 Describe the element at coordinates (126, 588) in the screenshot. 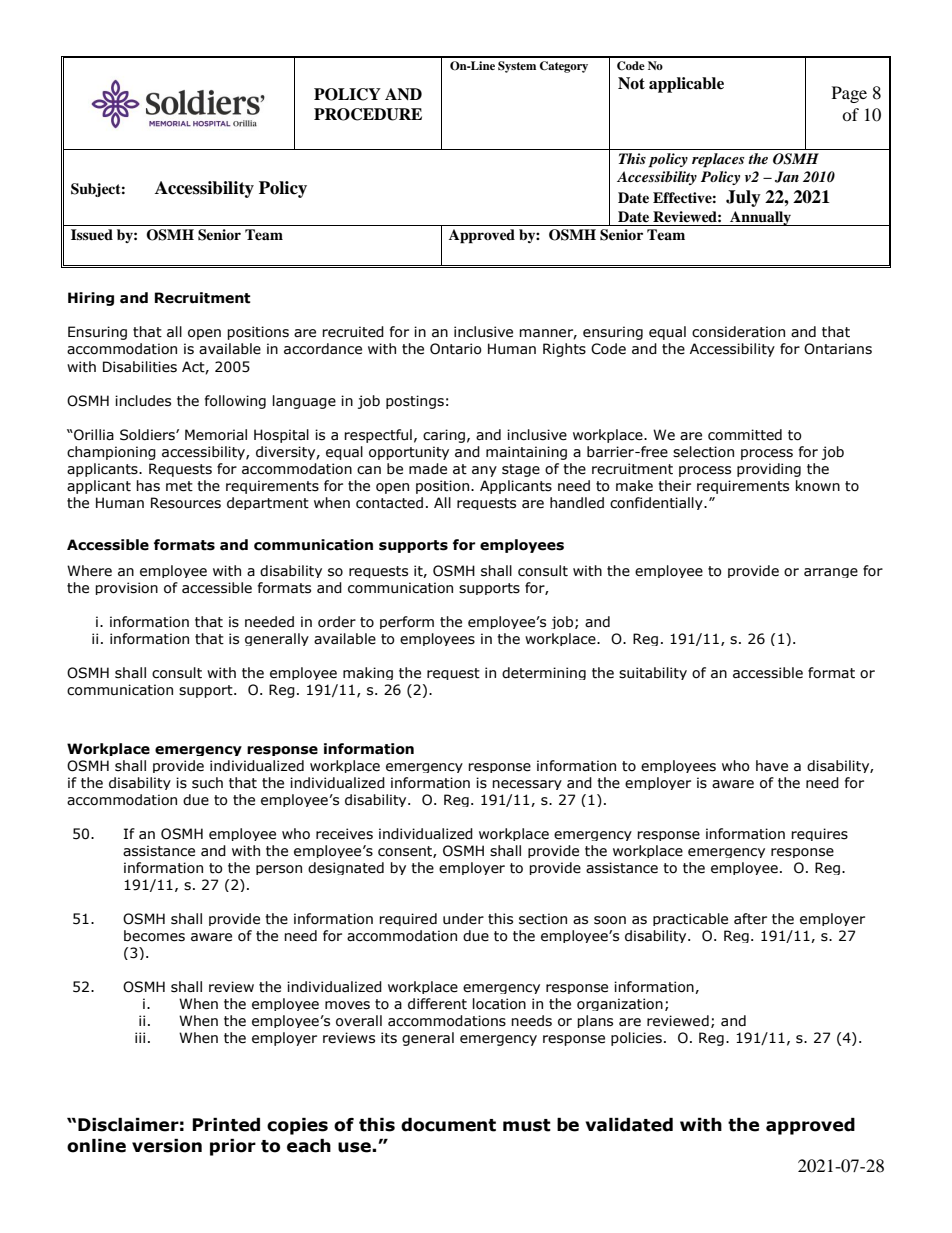

I see `provision` at that location.
